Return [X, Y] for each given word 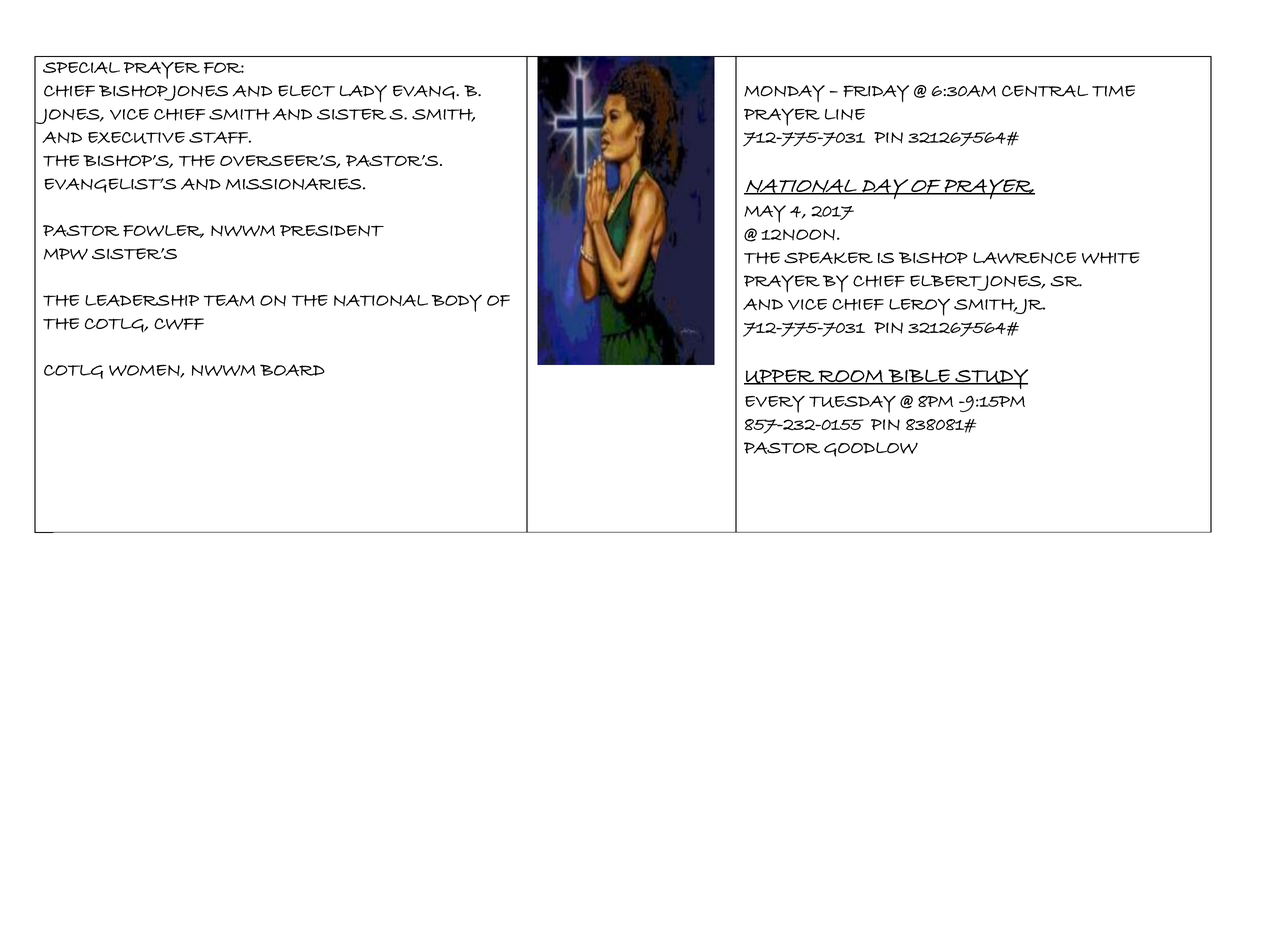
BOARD [292, 370]
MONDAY [784, 93]
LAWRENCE [1024, 258]
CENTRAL [1045, 91]
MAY [765, 214]
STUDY [990, 379]
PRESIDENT [332, 231]
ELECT [306, 91]
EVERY [775, 404]
